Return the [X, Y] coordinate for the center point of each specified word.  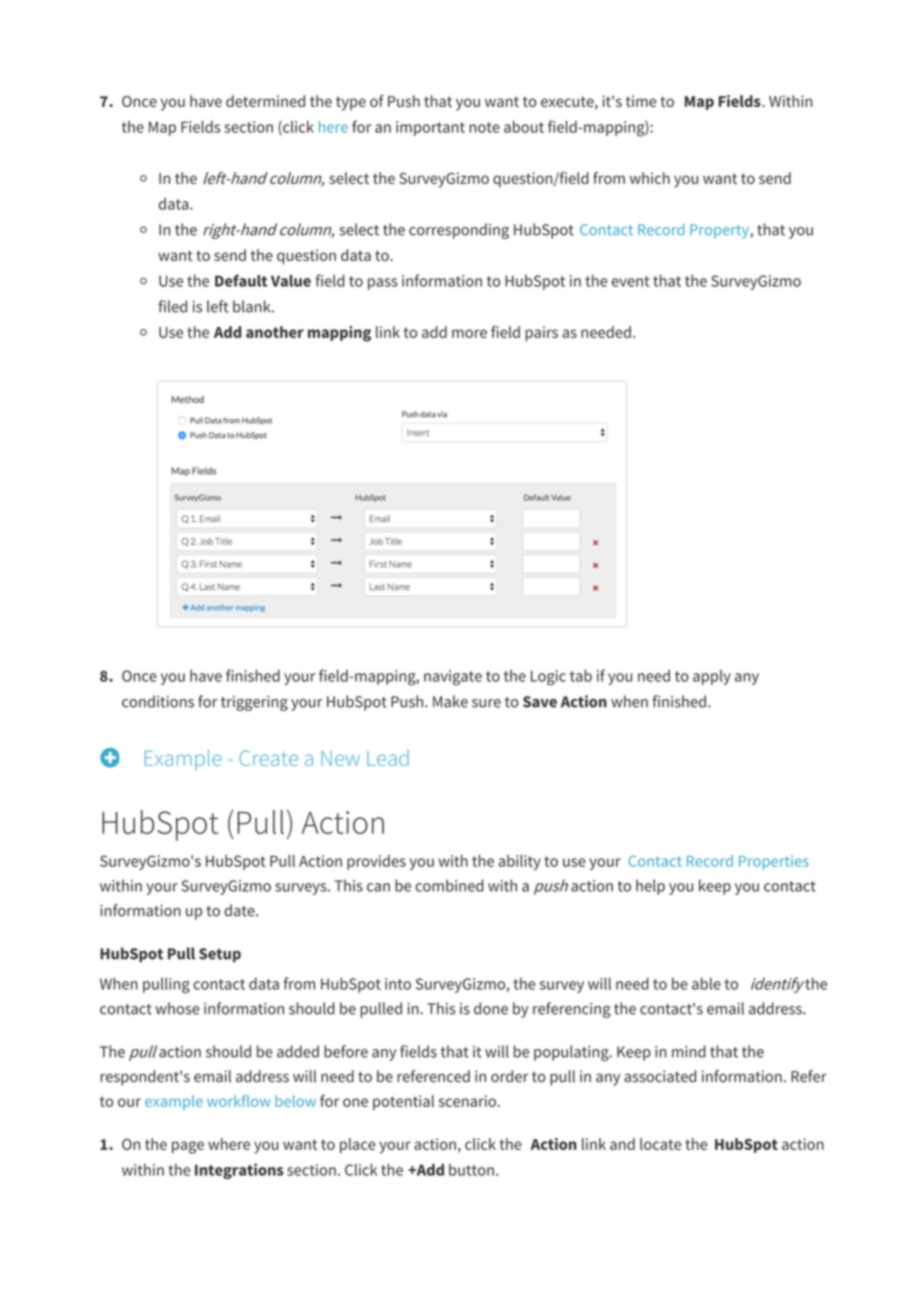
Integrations [239, 1171]
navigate [453, 678]
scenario [467, 1101]
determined [265, 101]
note [484, 127]
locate [660, 1144]
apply [712, 677]
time [641, 101]
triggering [254, 703]
